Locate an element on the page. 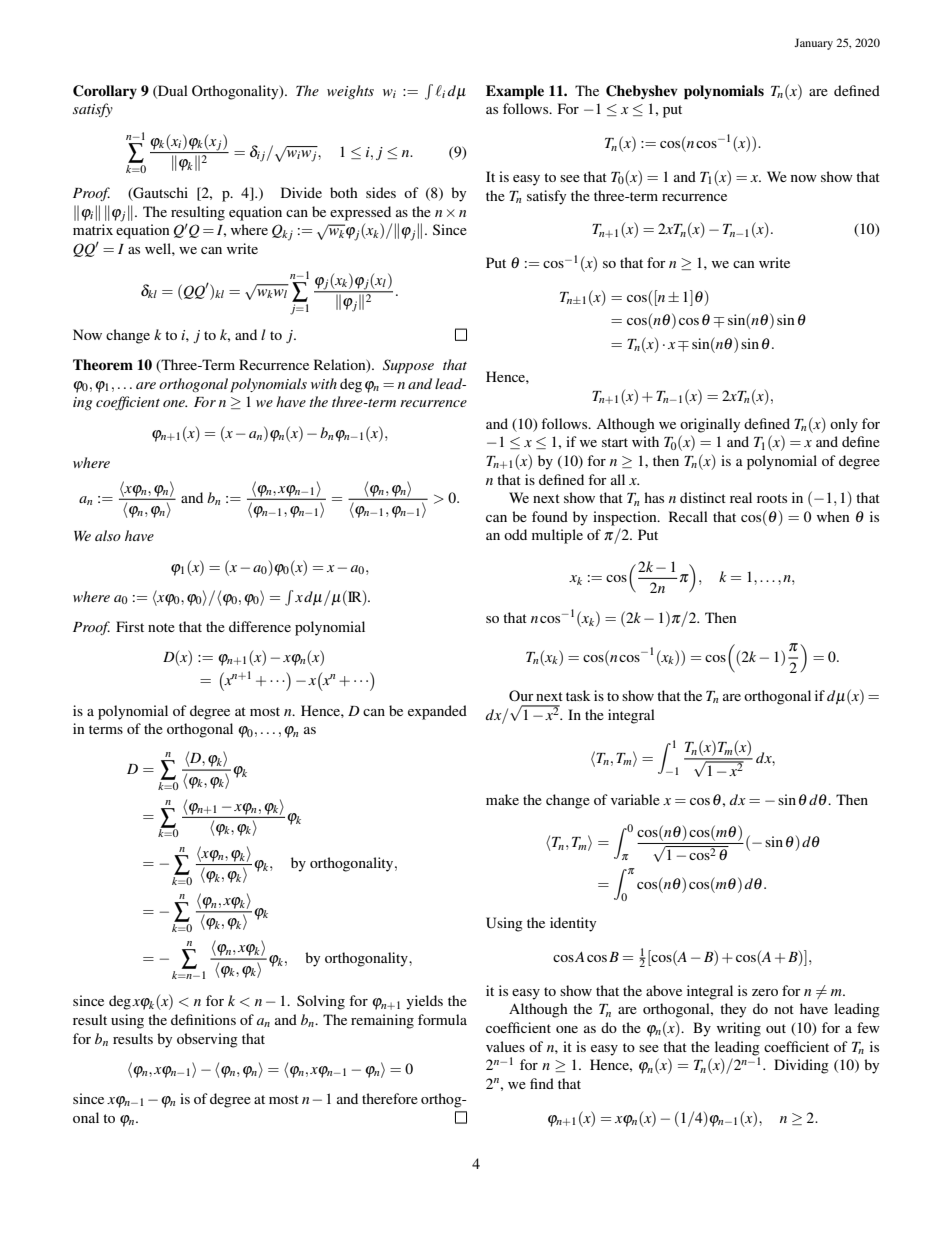  January is located at coordinates (813, 44).
